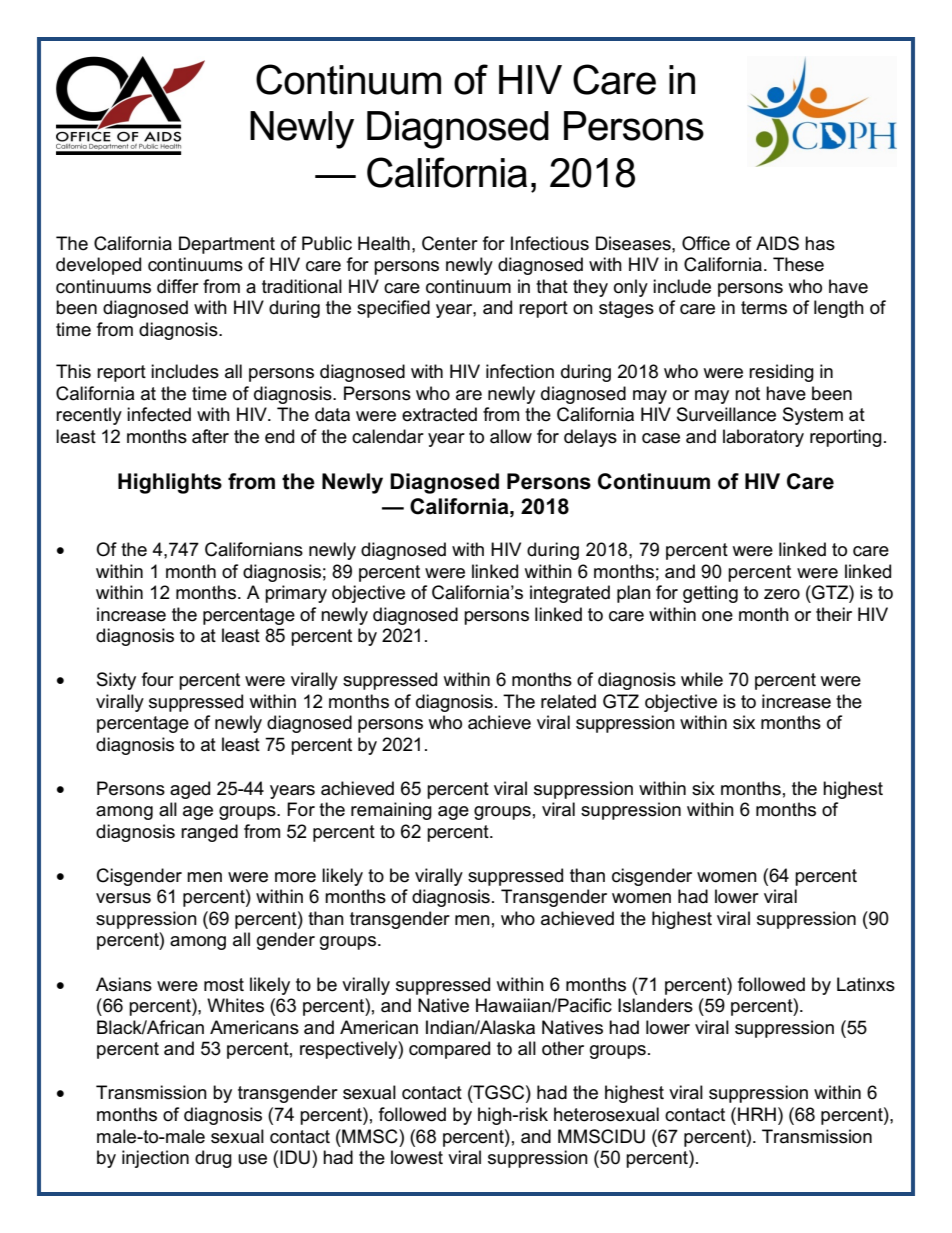 This document has width=952, height=1233. Describe the element at coordinates (178, 286) in the document. I see `differ` at that location.
